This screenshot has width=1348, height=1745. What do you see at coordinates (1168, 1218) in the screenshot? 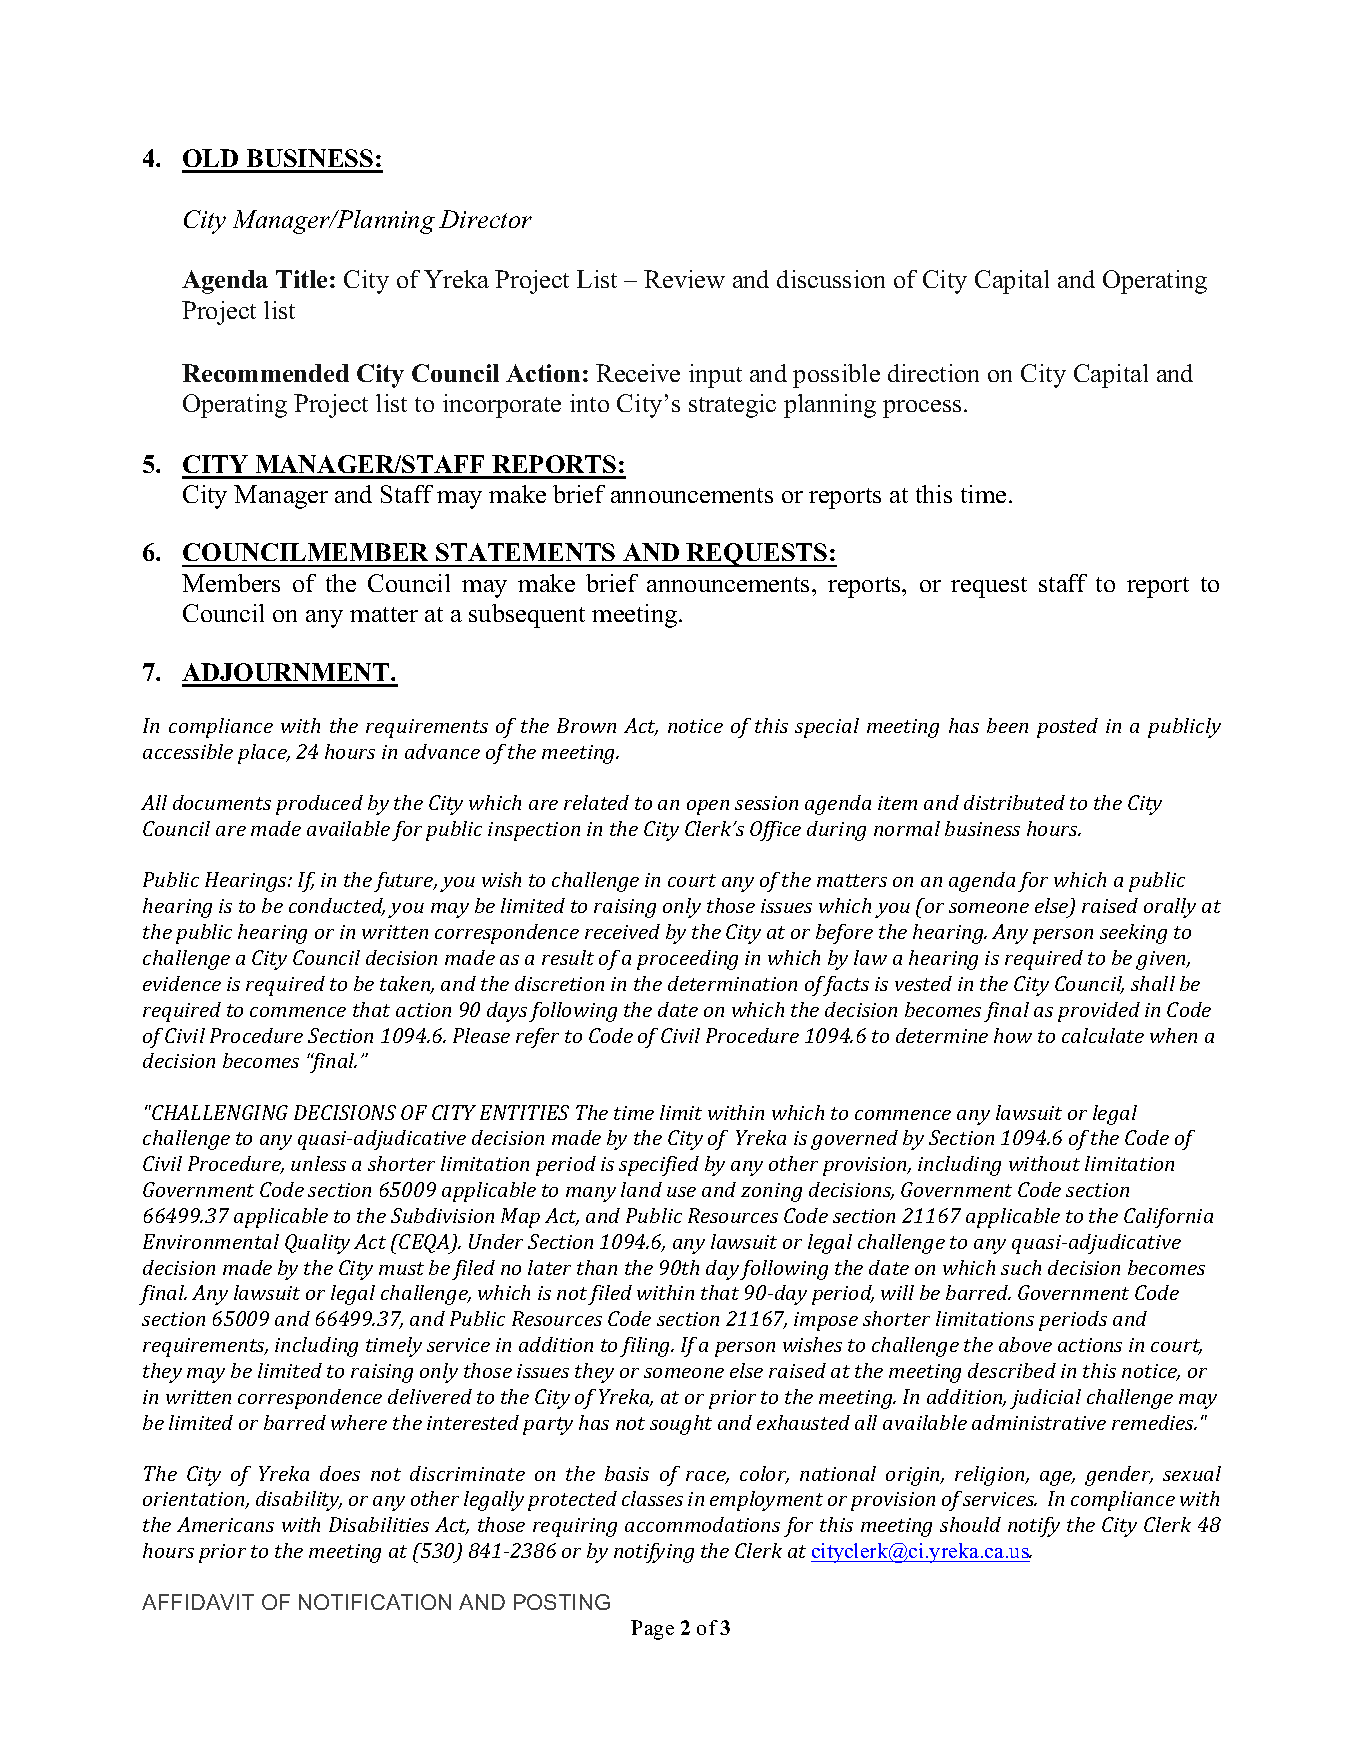
I see `California` at bounding box center [1168, 1218].
